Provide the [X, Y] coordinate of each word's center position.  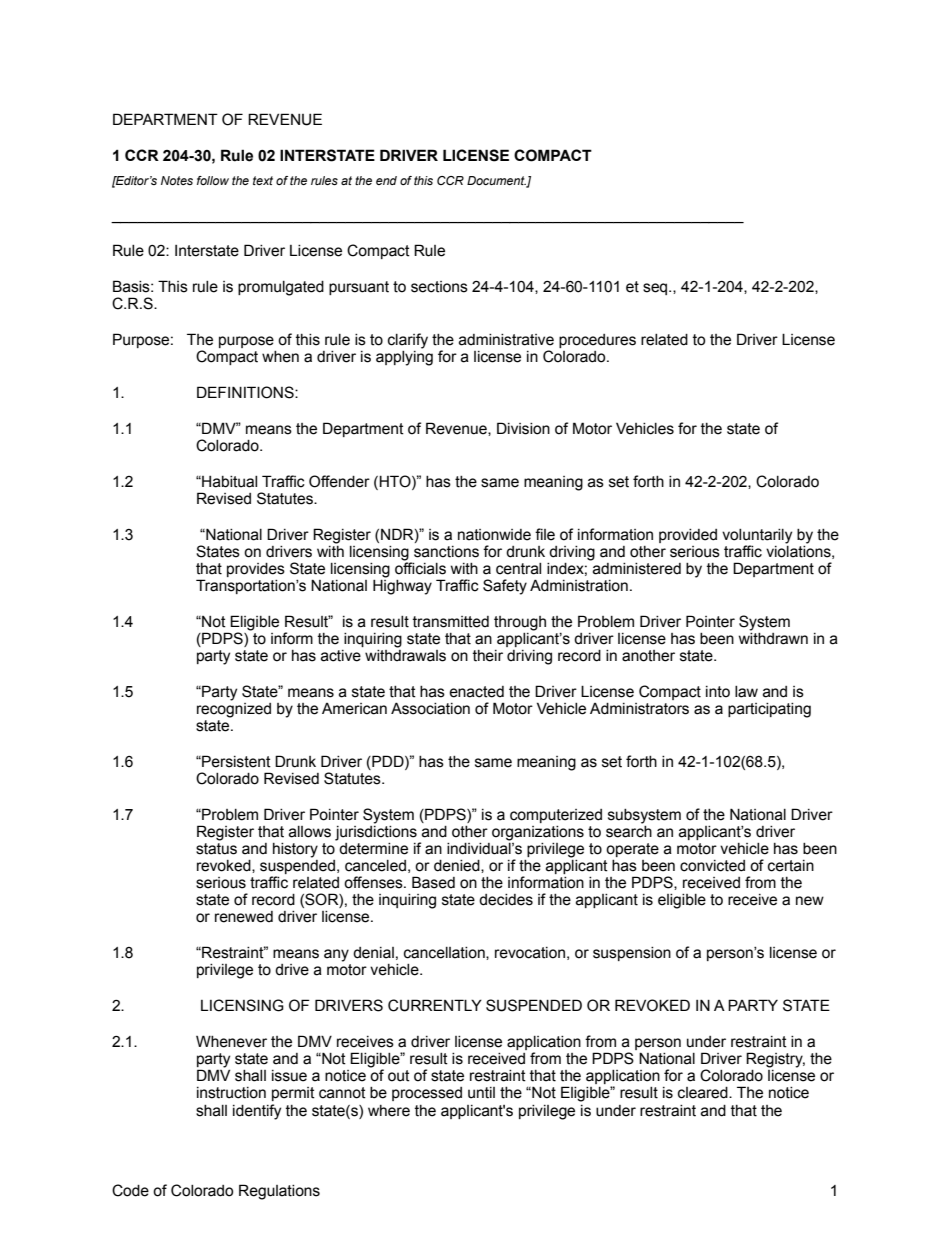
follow [213, 180]
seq [656, 289]
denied [458, 866]
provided [688, 536]
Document [497, 182]
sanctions [446, 552]
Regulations [279, 1192]
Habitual [228, 482]
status [216, 849]
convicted [712, 866]
